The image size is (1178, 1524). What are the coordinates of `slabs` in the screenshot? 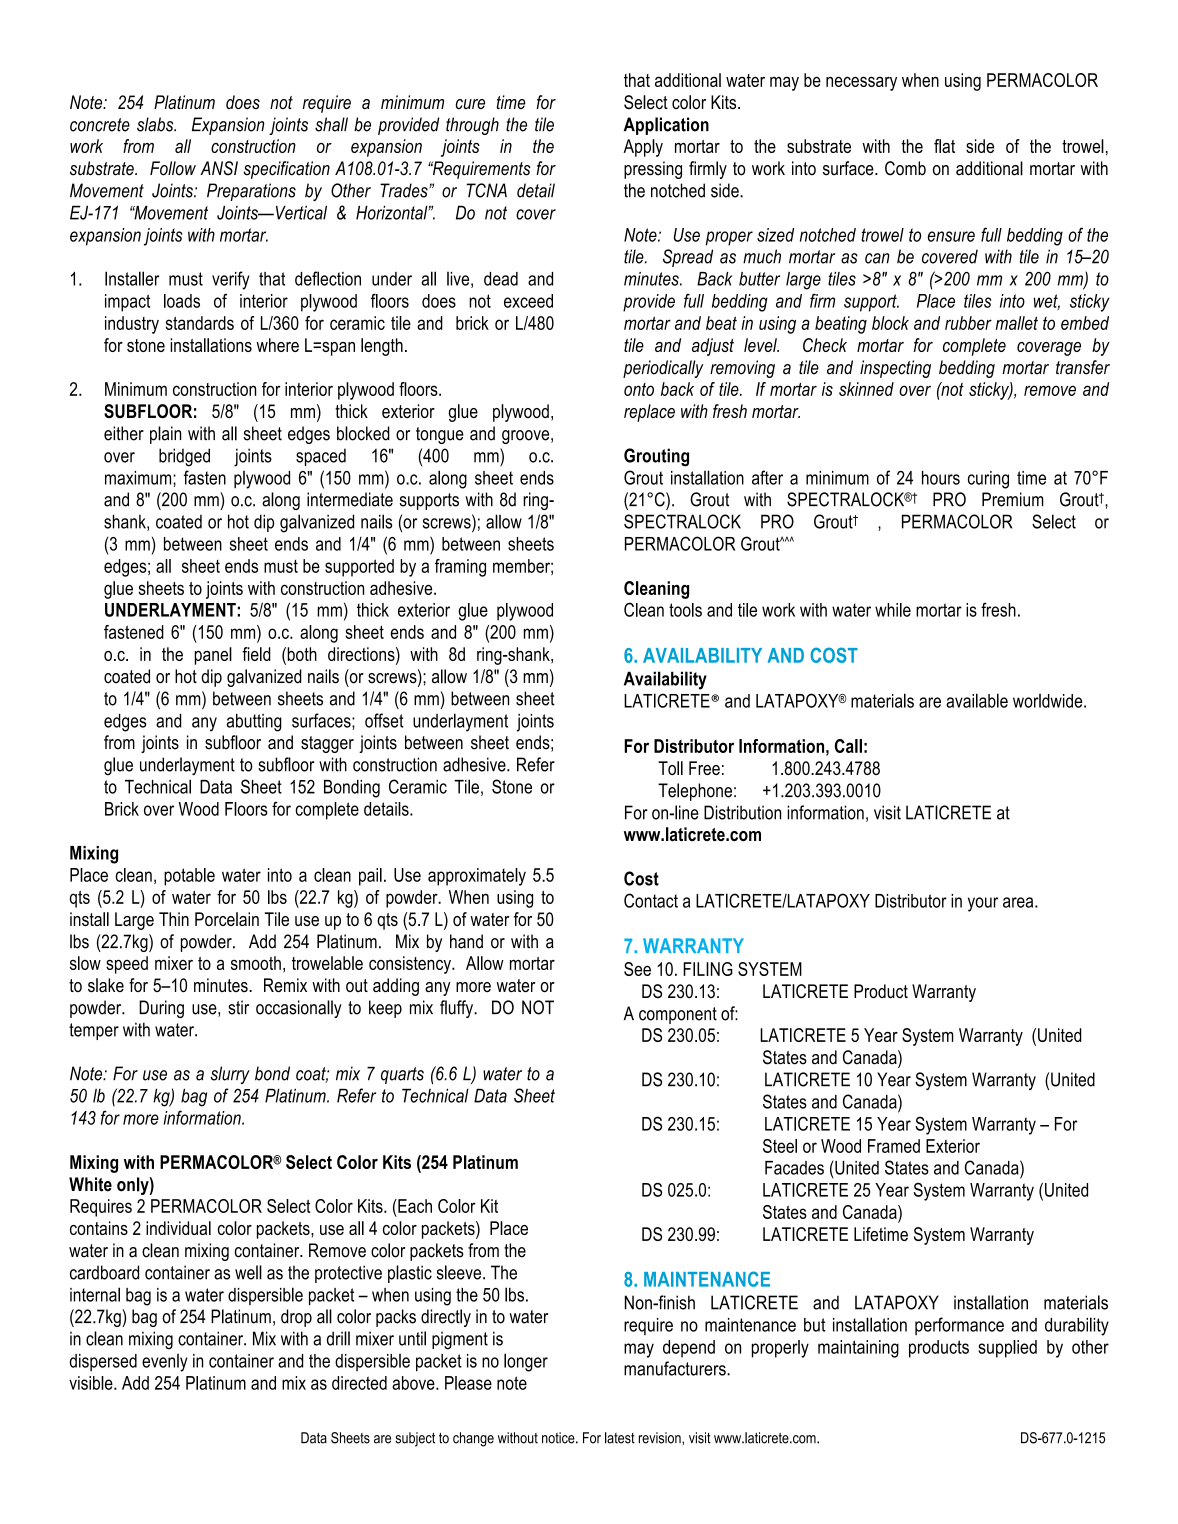 It's located at (156, 124).
